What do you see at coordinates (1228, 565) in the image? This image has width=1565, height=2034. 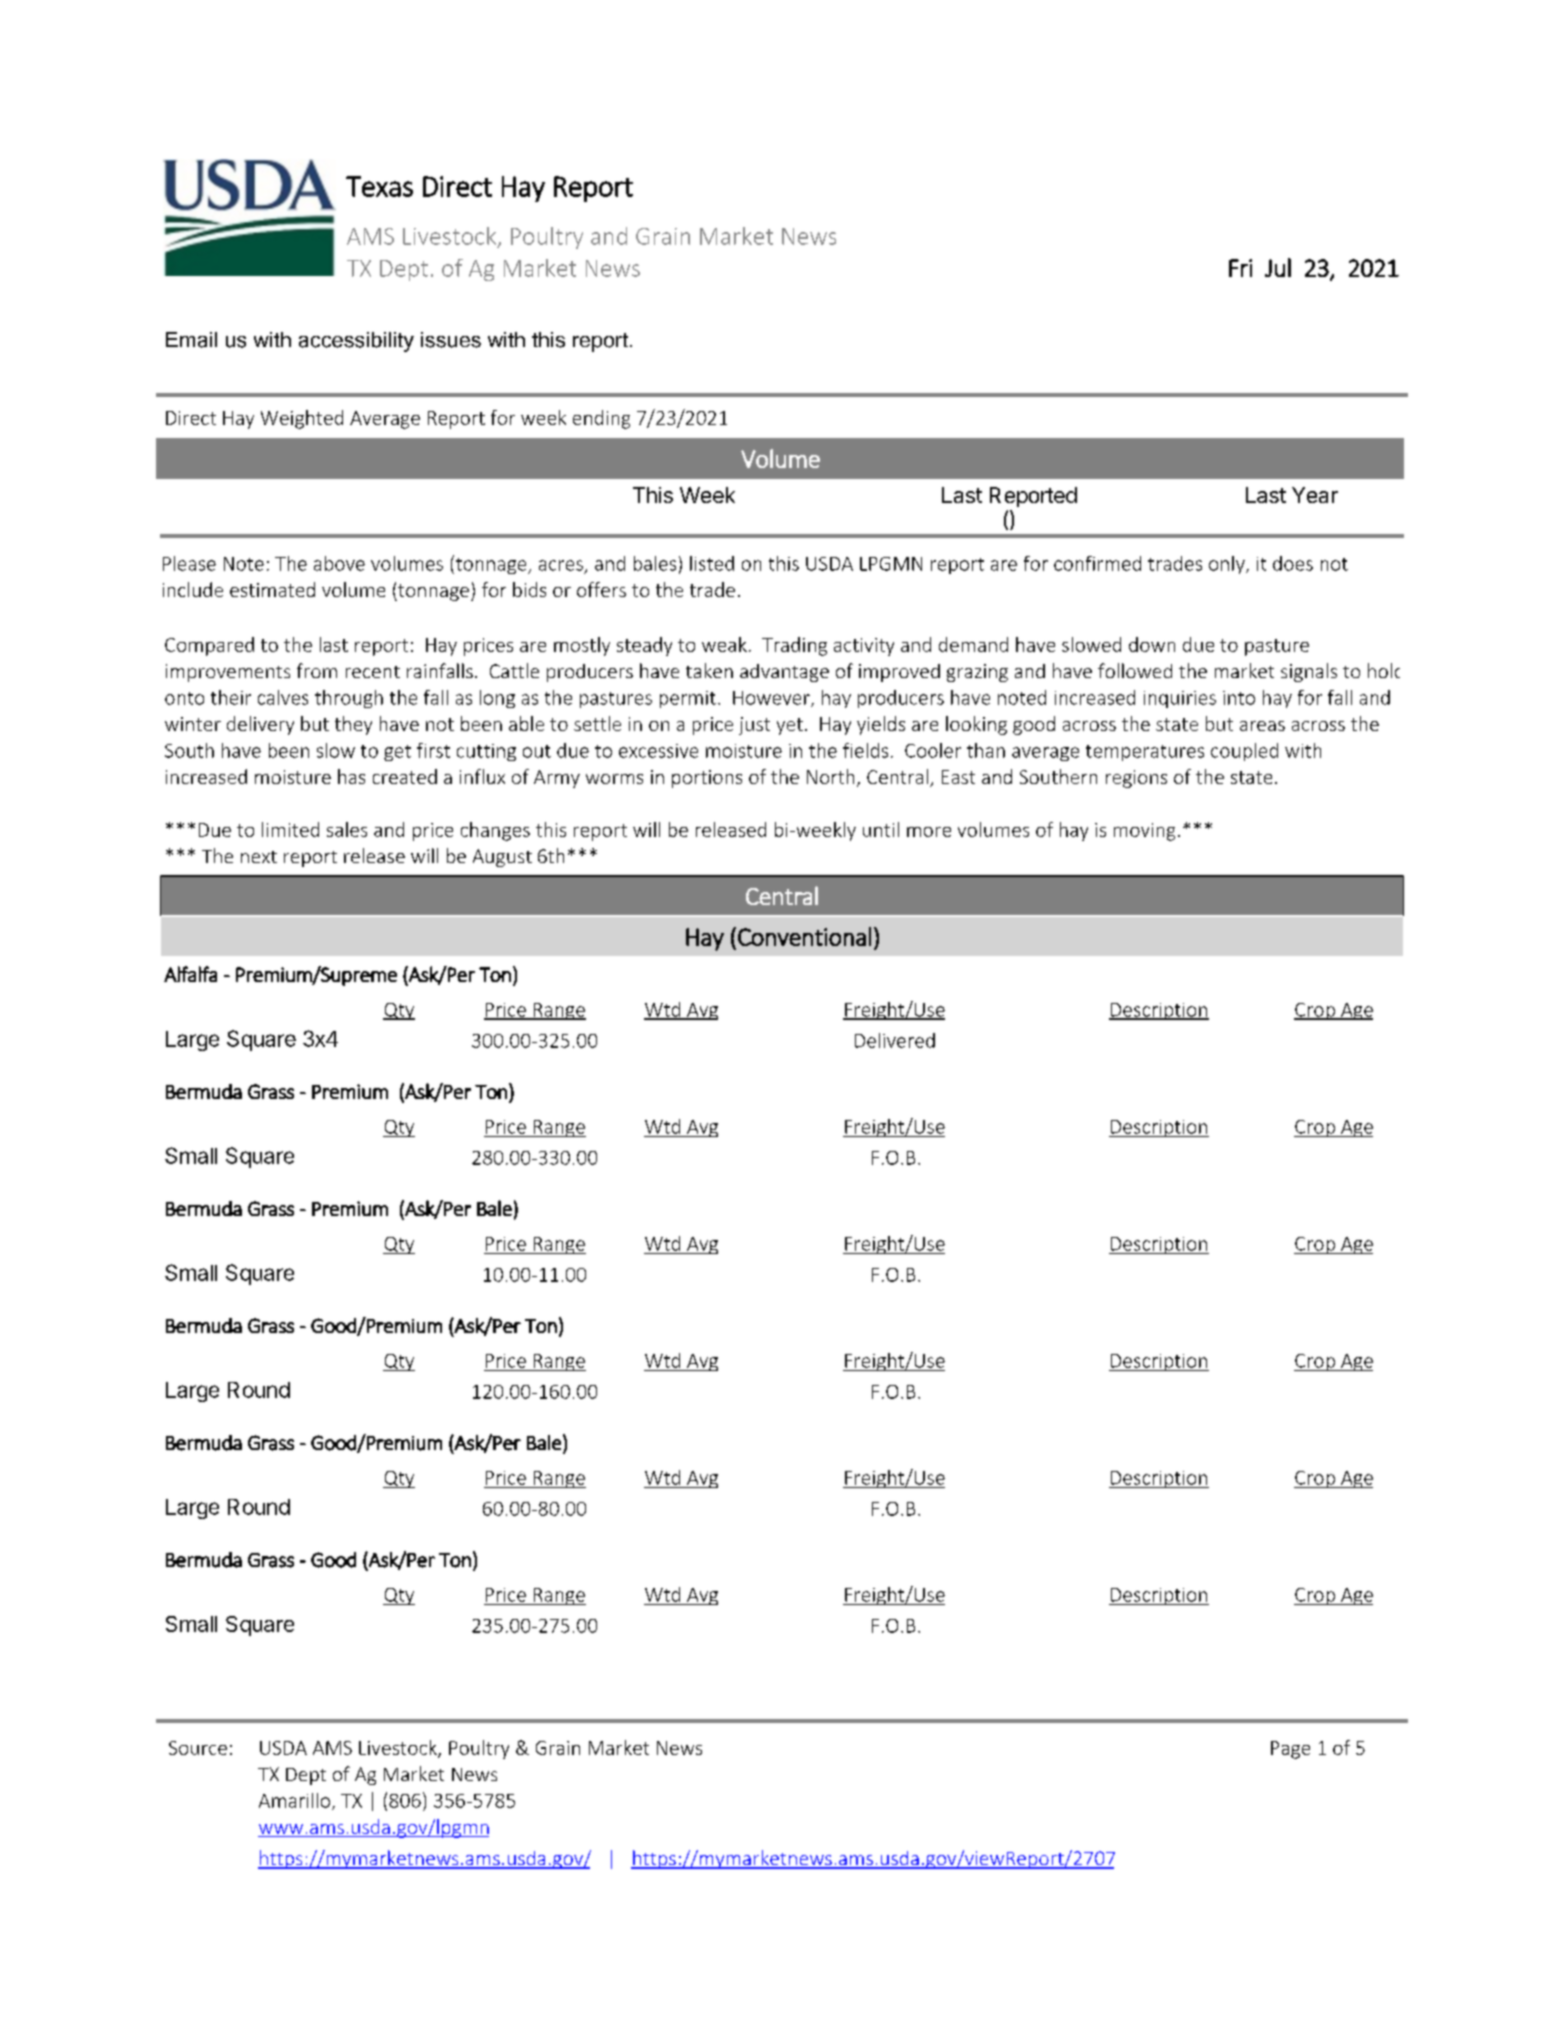 I see `only` at bounding box center [1228, 565].
